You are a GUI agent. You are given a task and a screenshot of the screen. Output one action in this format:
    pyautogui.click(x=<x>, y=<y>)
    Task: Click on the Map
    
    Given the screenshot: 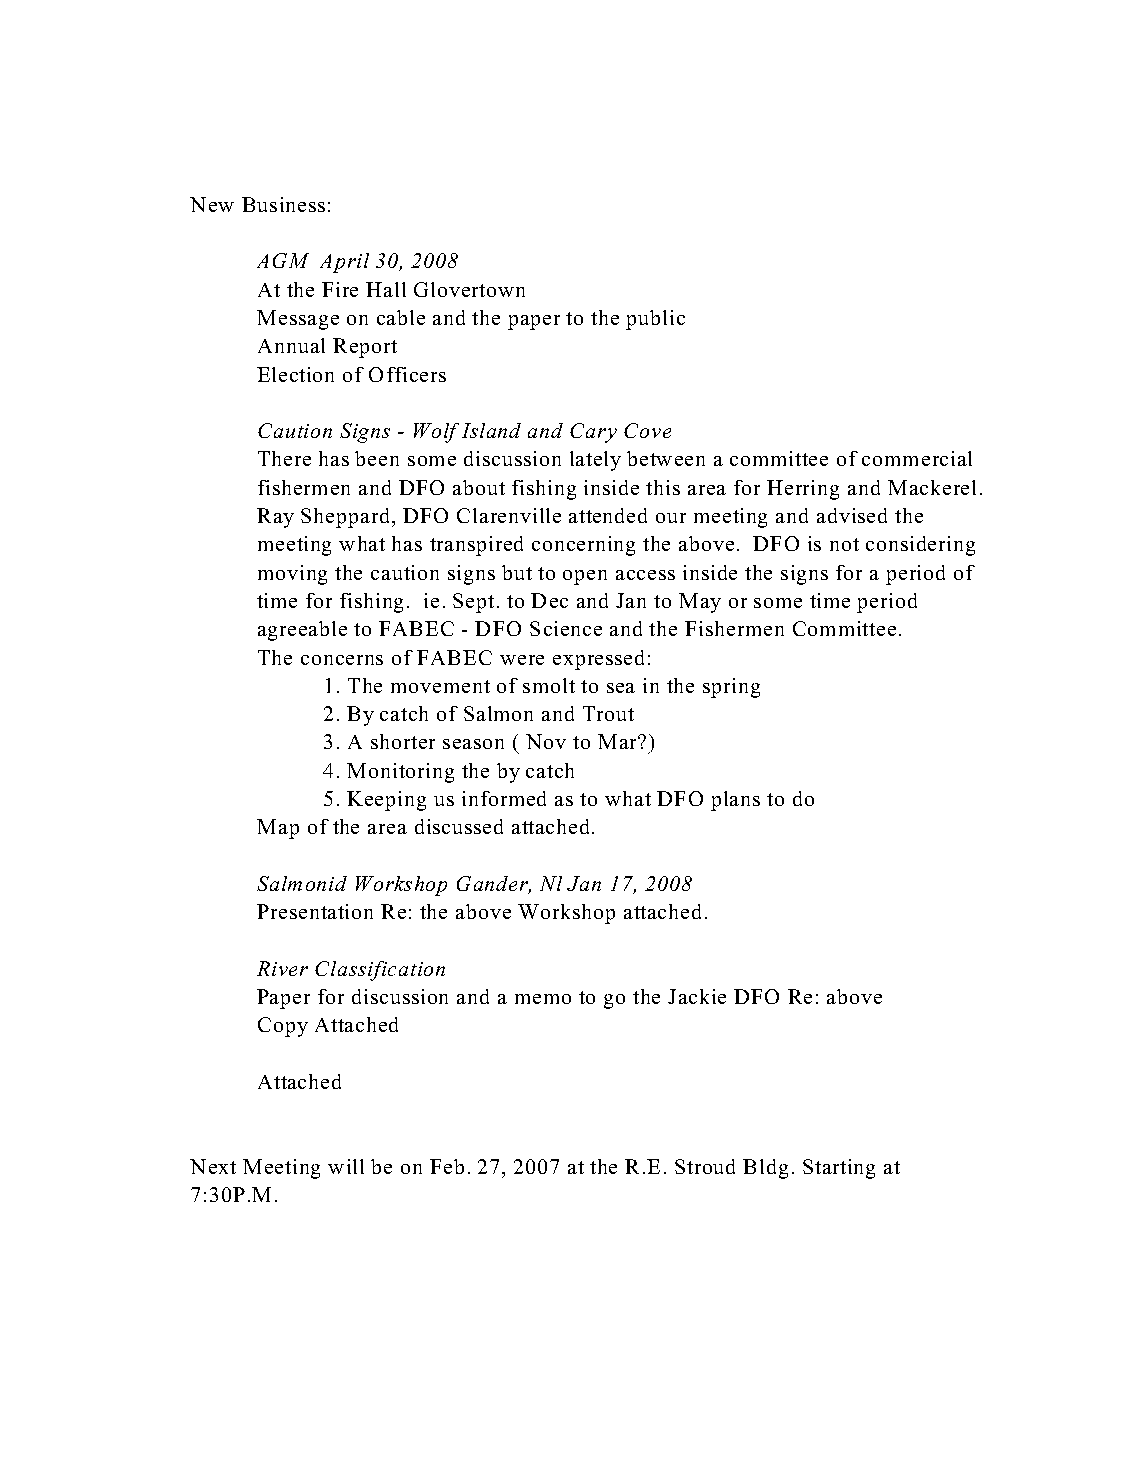 What is the action you would take?
    pyautogui.click(x=278, y=829)
